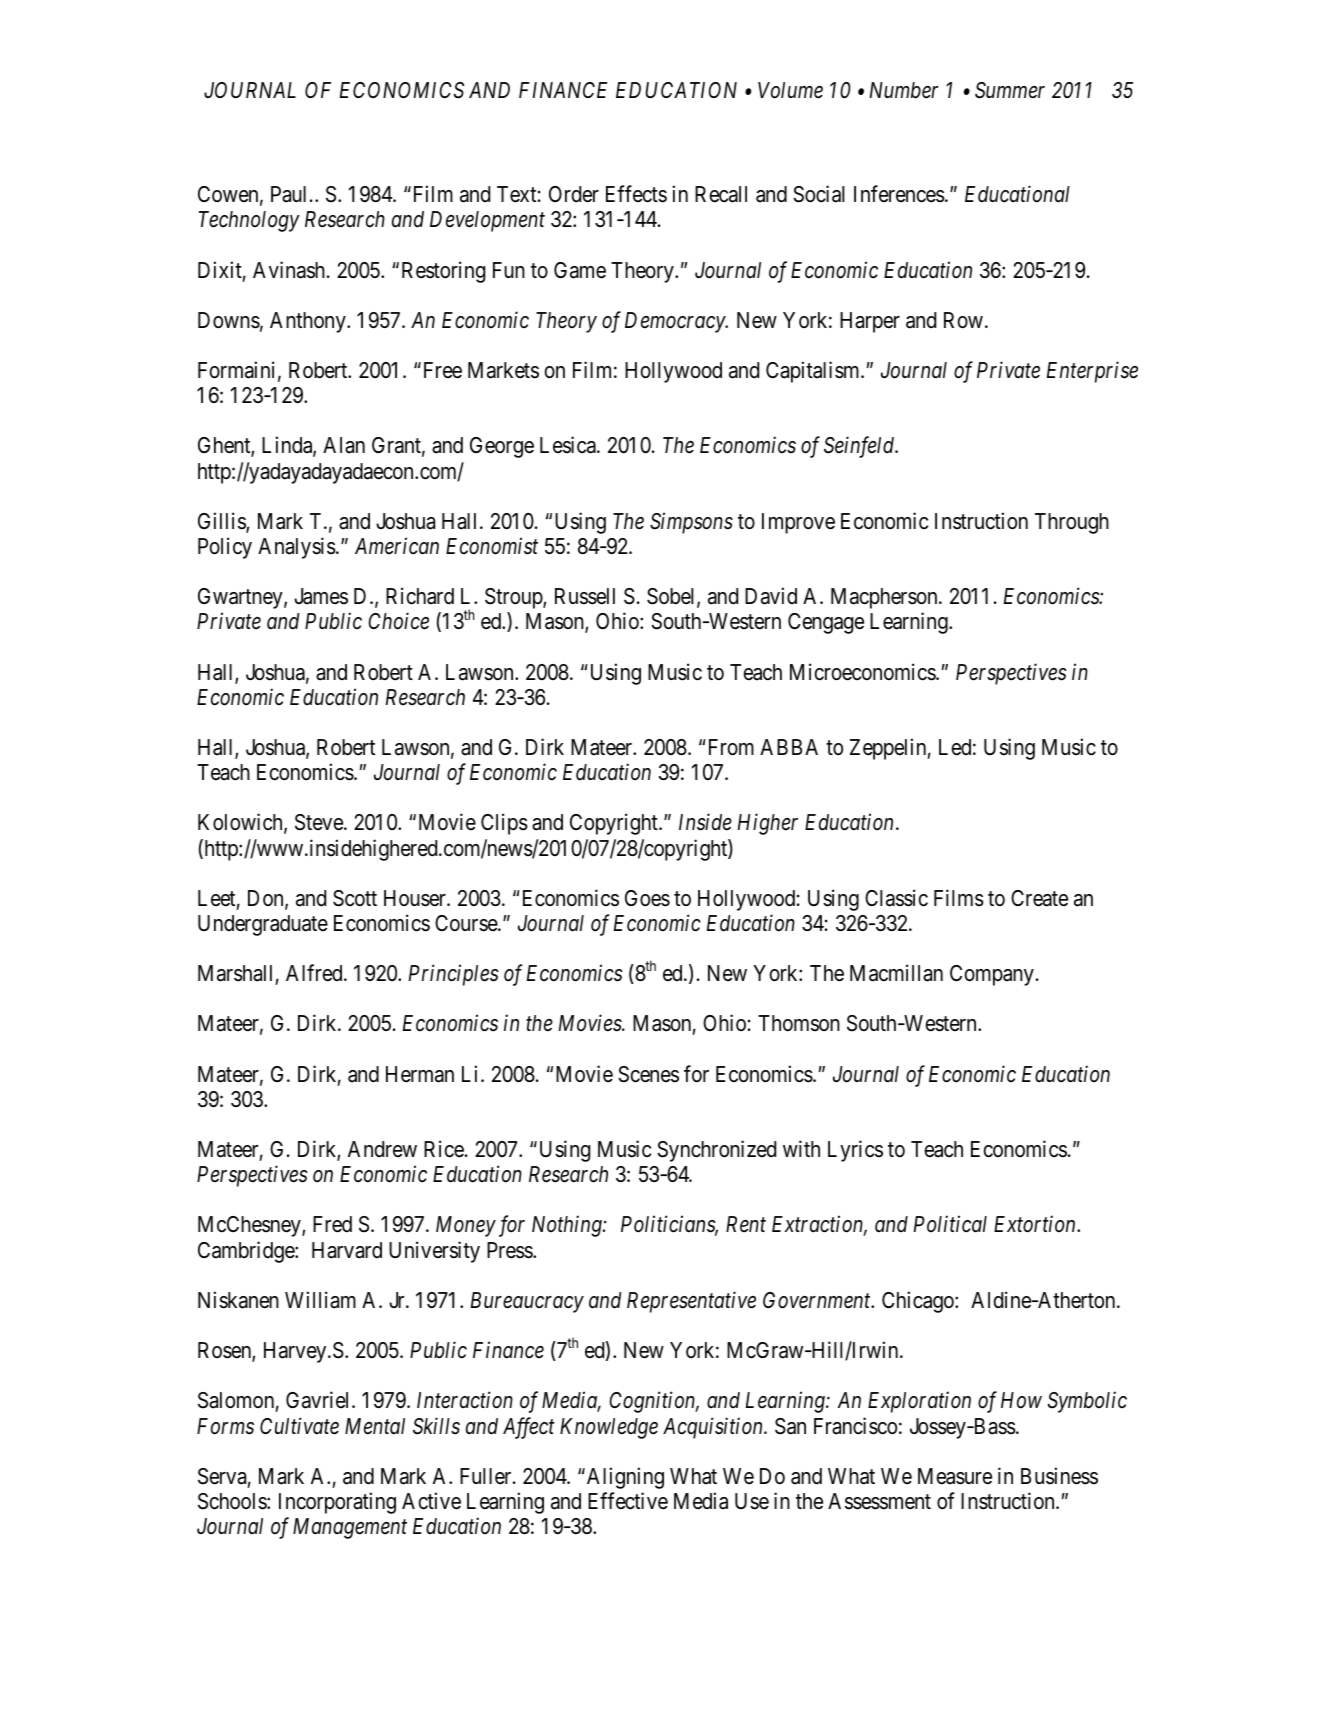 This screenshot has height=1731, width=1338. What do you see at coordinates (648, 1074) in the screenshot?
I see `Scenes` at bounding box center [648, 1074].
